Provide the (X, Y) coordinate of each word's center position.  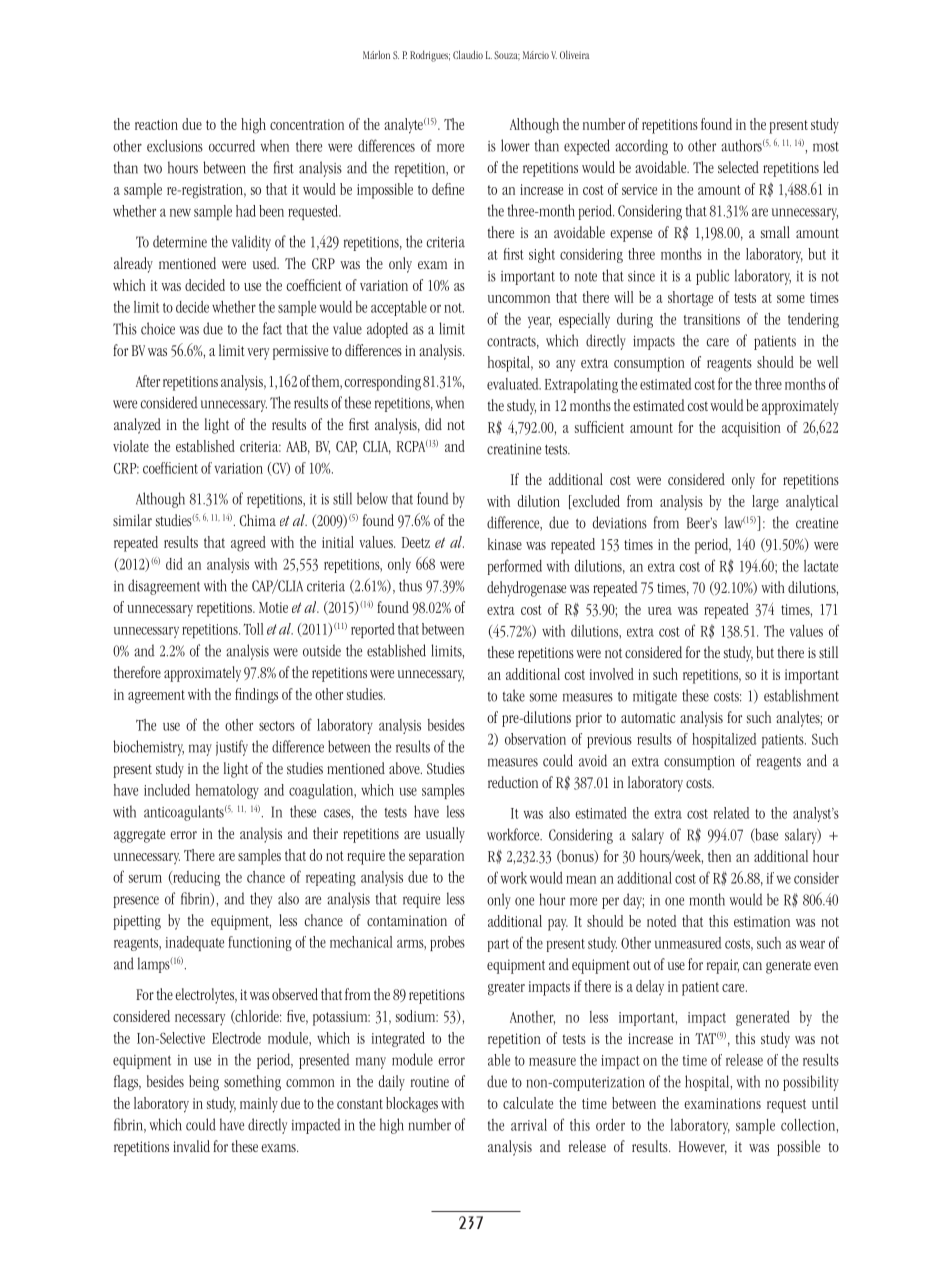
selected (738, 167)
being (204, 1083)
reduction (513, 782)
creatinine (514, 449)
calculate (528, 1103)
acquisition (751, 429)
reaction (156, 124)
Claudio (468, 54)
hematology (227, 791)
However (703, 1148)
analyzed (137, 426)
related (732, 813)
